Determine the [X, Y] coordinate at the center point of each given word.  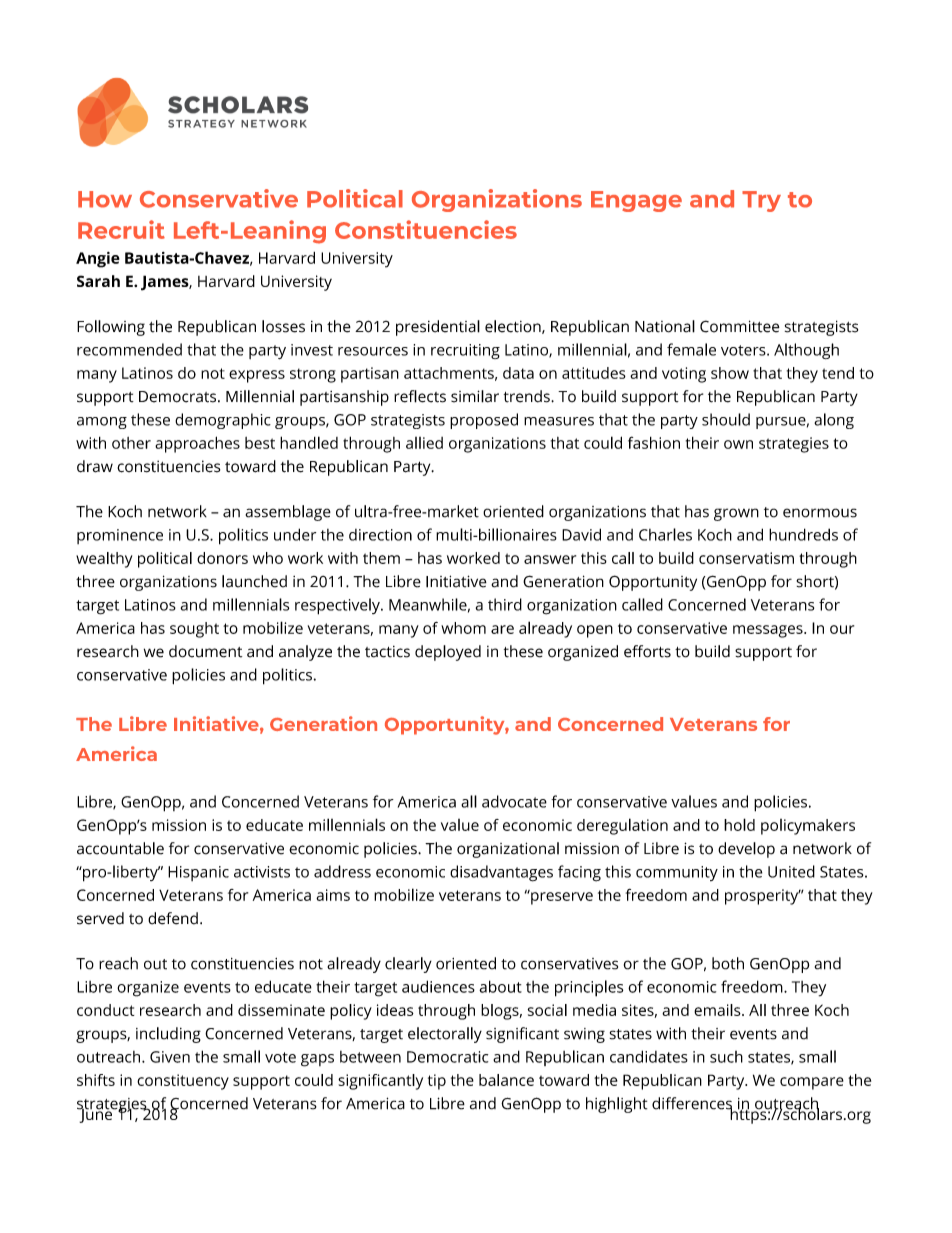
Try [761, 201]
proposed [484, 421]
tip [437, 1082]
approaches [197, 444]
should [726, 419]
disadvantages [501, 873]
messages [769, 631]
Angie [98, 260]
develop [746, 850]
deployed [448, 653]
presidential [438, 328]
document [205, 651]
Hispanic [198, 873]
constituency [183, 1082]
